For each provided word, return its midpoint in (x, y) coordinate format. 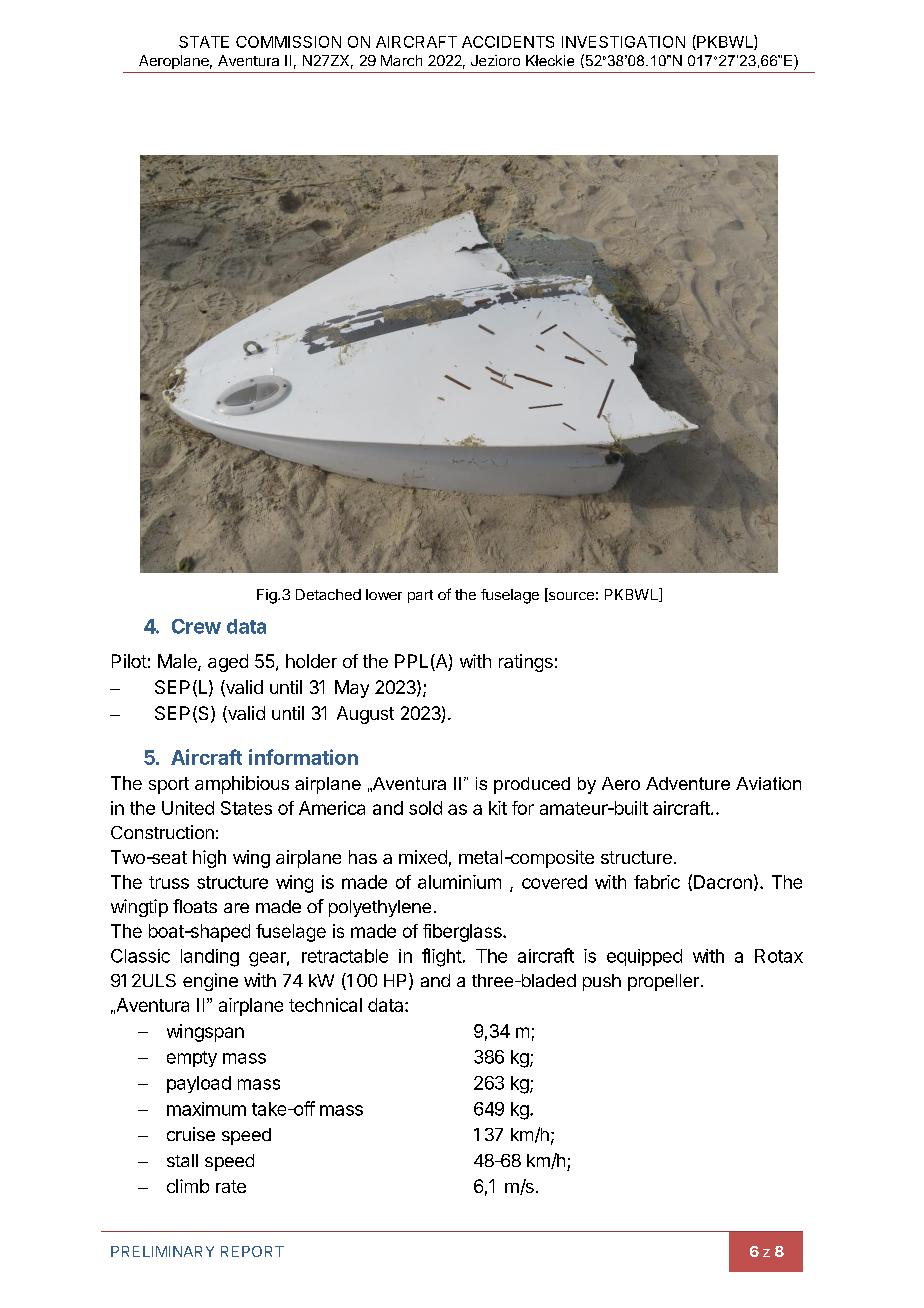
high (209, 859)
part (420, 596)
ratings (526, 663)
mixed (423, 857)
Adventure (688, 783)
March (401, 60)
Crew (196, 626)
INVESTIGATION (623, 42)
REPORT (252, 1251)
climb (188, 1186)
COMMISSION (288, 42)
